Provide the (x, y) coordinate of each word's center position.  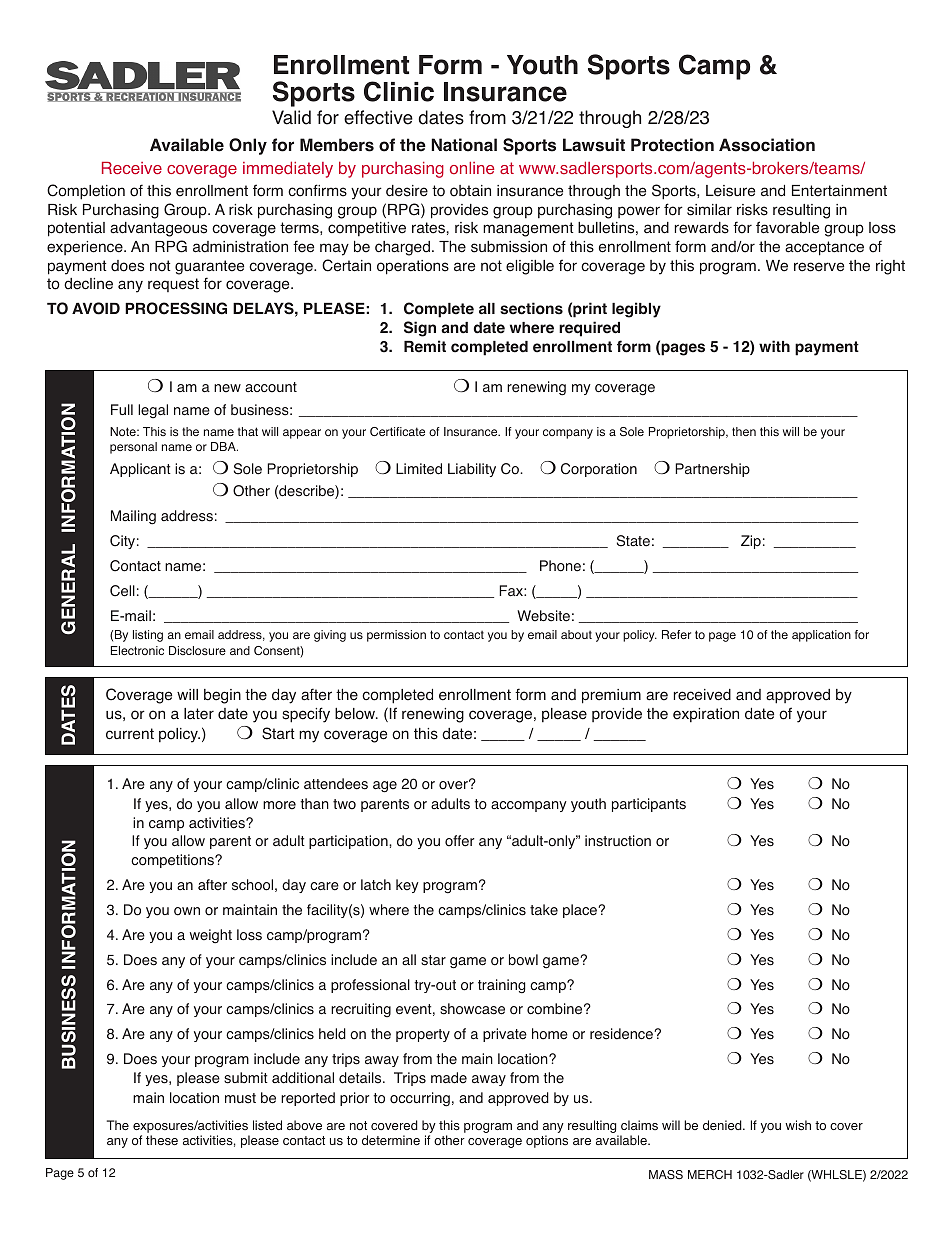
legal (153, 411)
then (744, 431)
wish (798, 1125)
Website (543, 616)
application (821, 636)
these (162, 1140)
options (547, 1141)
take (544, 910)
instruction (618, 841)
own (187, 911)
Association (767, 145)
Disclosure (197, 650)
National (464, 145)
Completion (86, 192)
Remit (425, 346)
